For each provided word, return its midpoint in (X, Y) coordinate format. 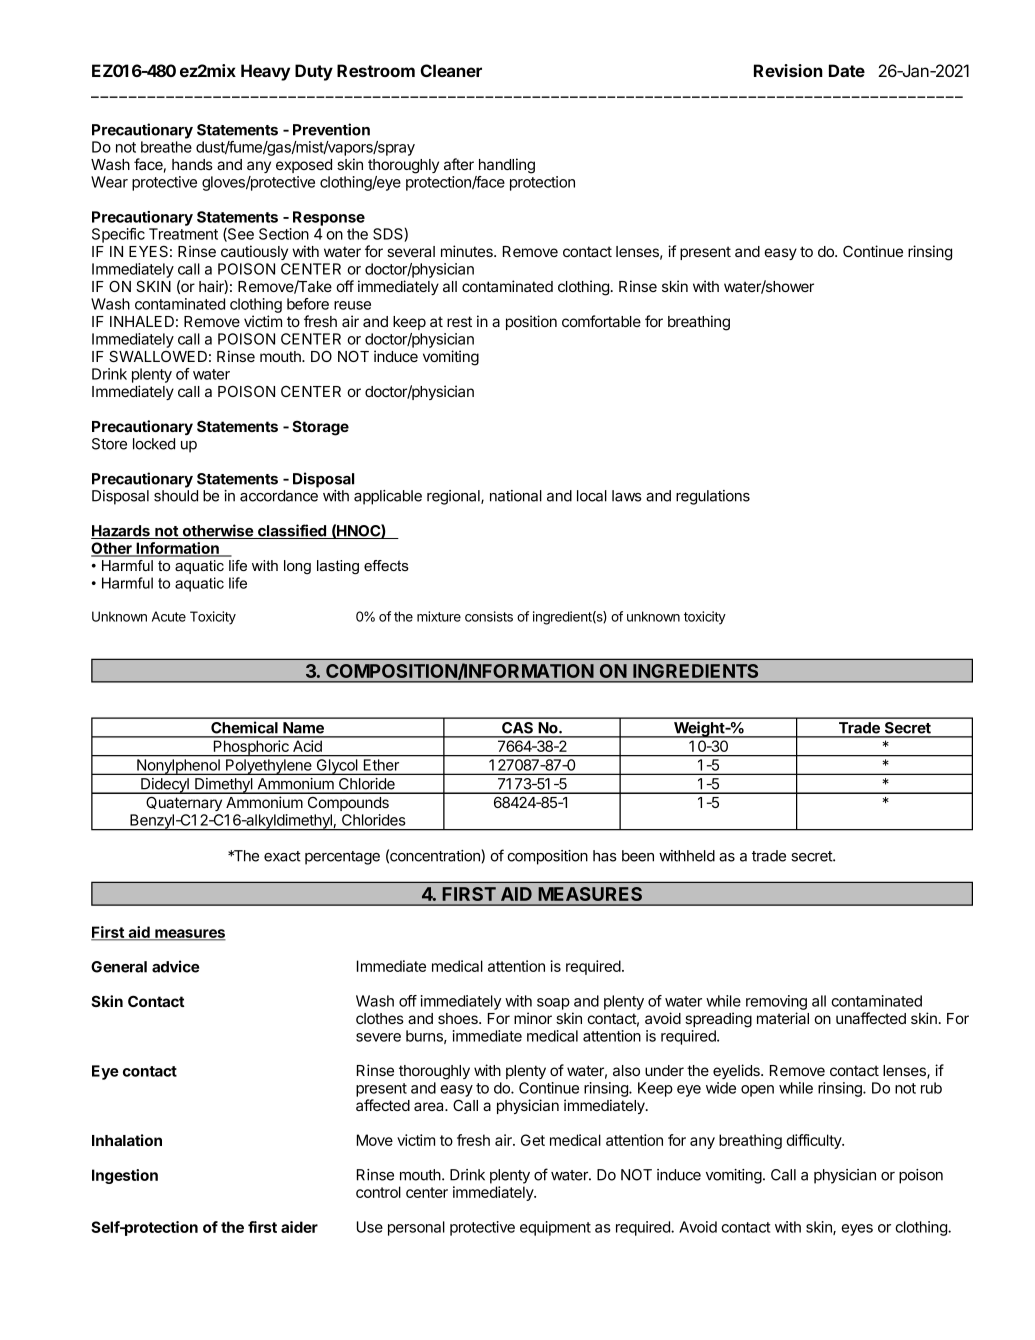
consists (489, 616)
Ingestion (125, 1176)
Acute (169, 616)
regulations (713, 497)
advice (175, 966)
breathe (166, 147)
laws (627, 496)
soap (553, 1004)
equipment (555, 1228)
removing (776, 1002)
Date (847, 70)
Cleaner (451, 70)
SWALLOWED (158, 356)
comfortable (601, 321)
